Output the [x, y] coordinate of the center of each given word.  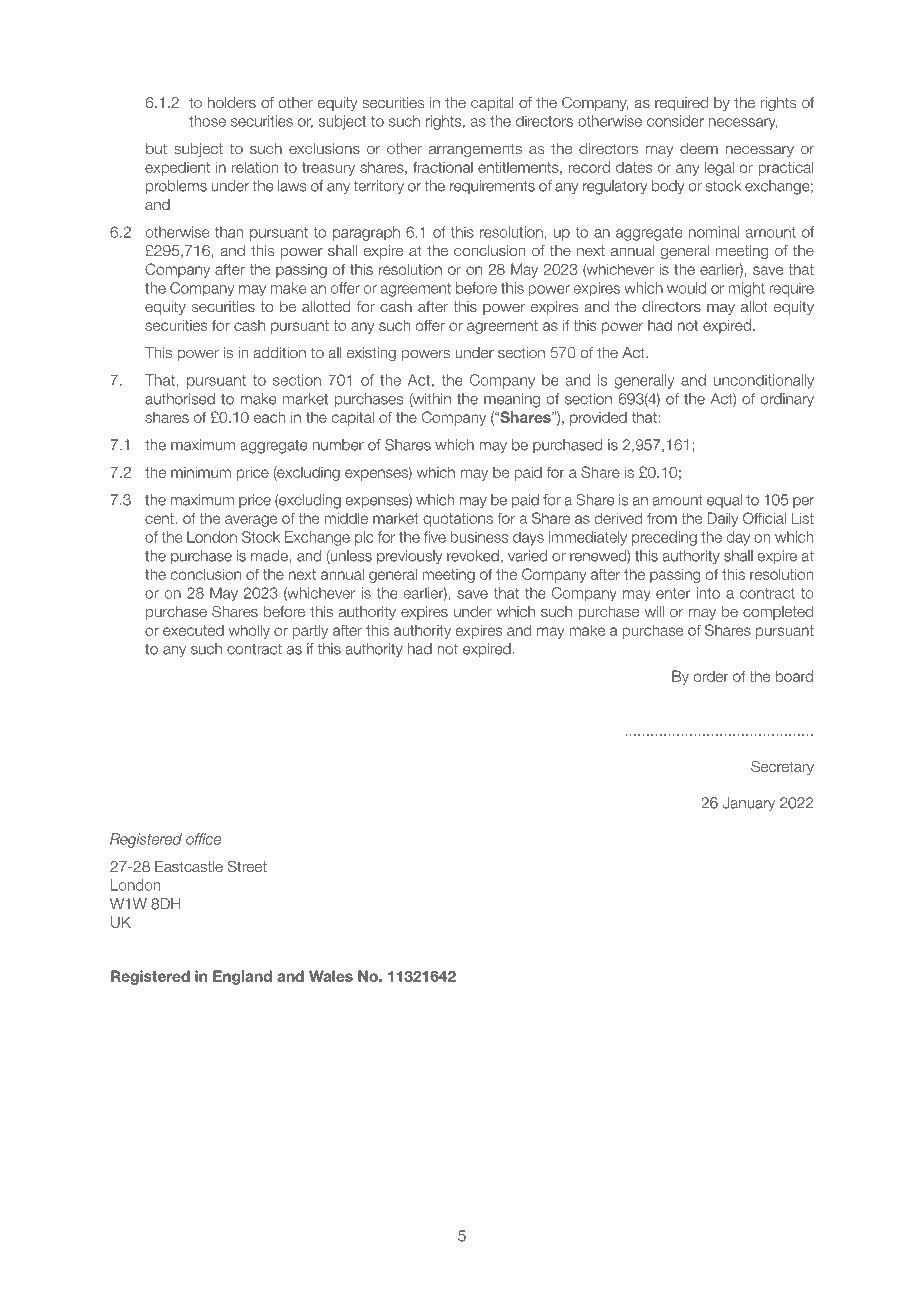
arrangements [475, 150]
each [269, 417]
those [207, 121]
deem [699, 148]
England [242, 977]
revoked [473, 556]
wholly [249, 631]
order [711, 676]
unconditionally [764, 381]
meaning [512, 400]
